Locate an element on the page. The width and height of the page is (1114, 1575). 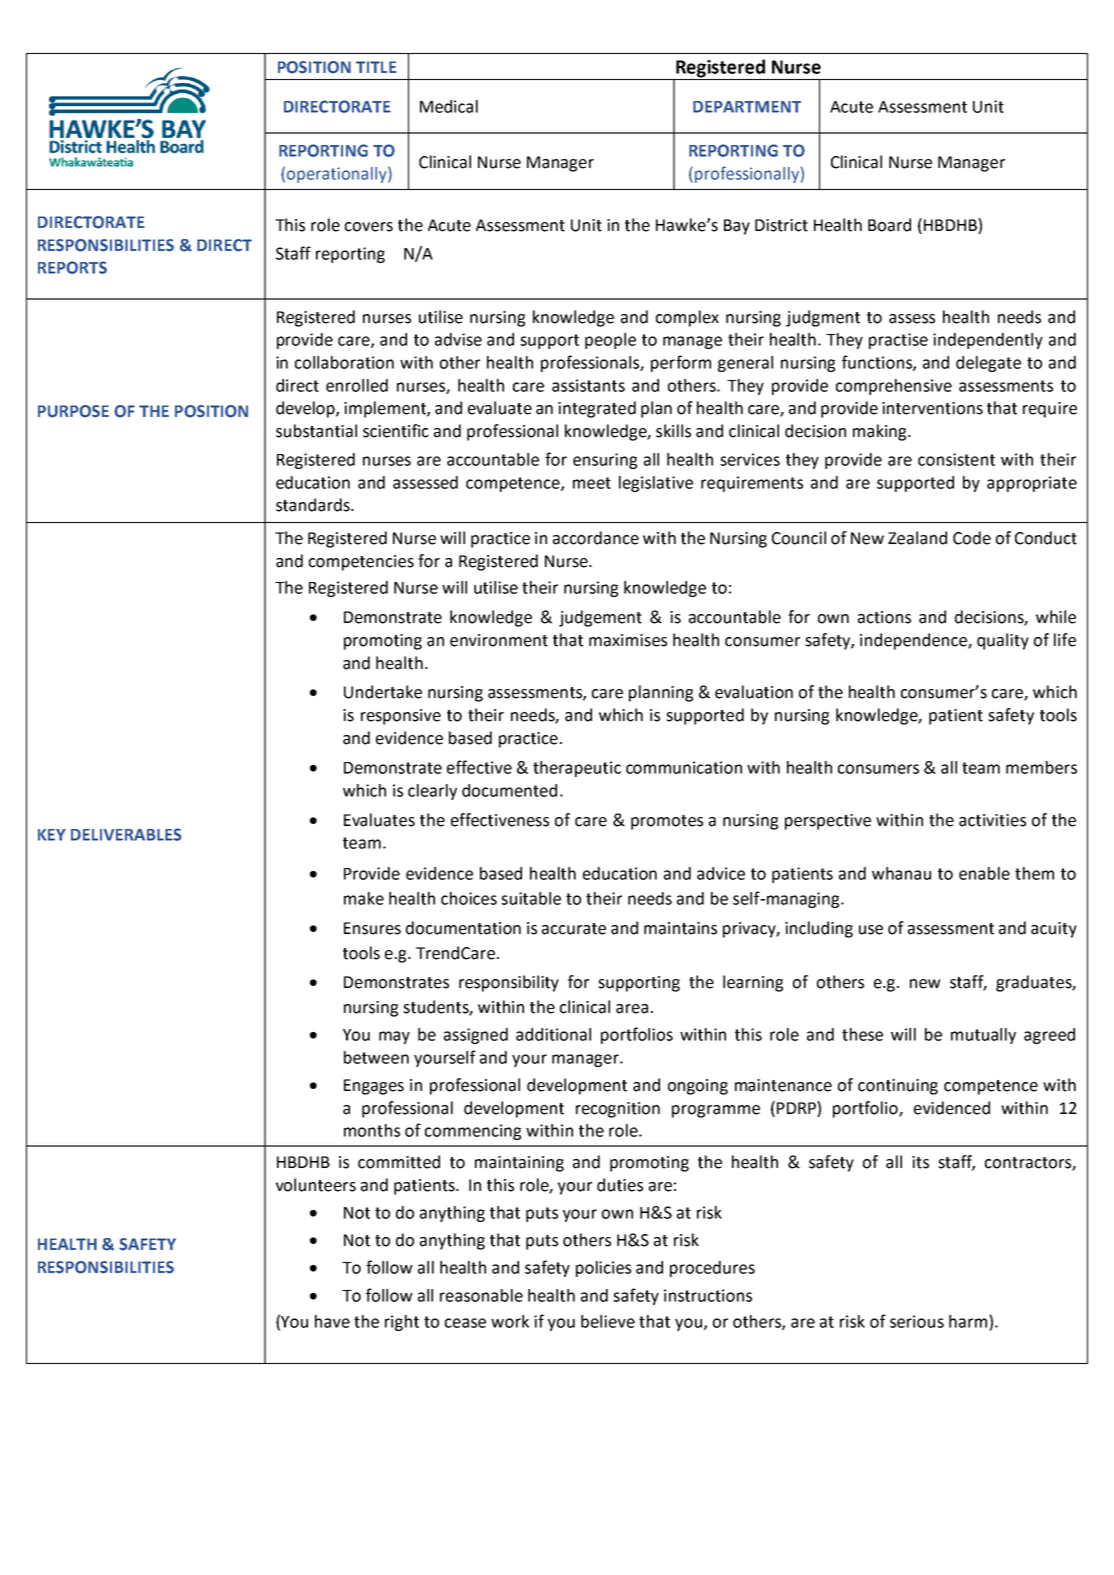
meet is located at coordinates (592, 483).
